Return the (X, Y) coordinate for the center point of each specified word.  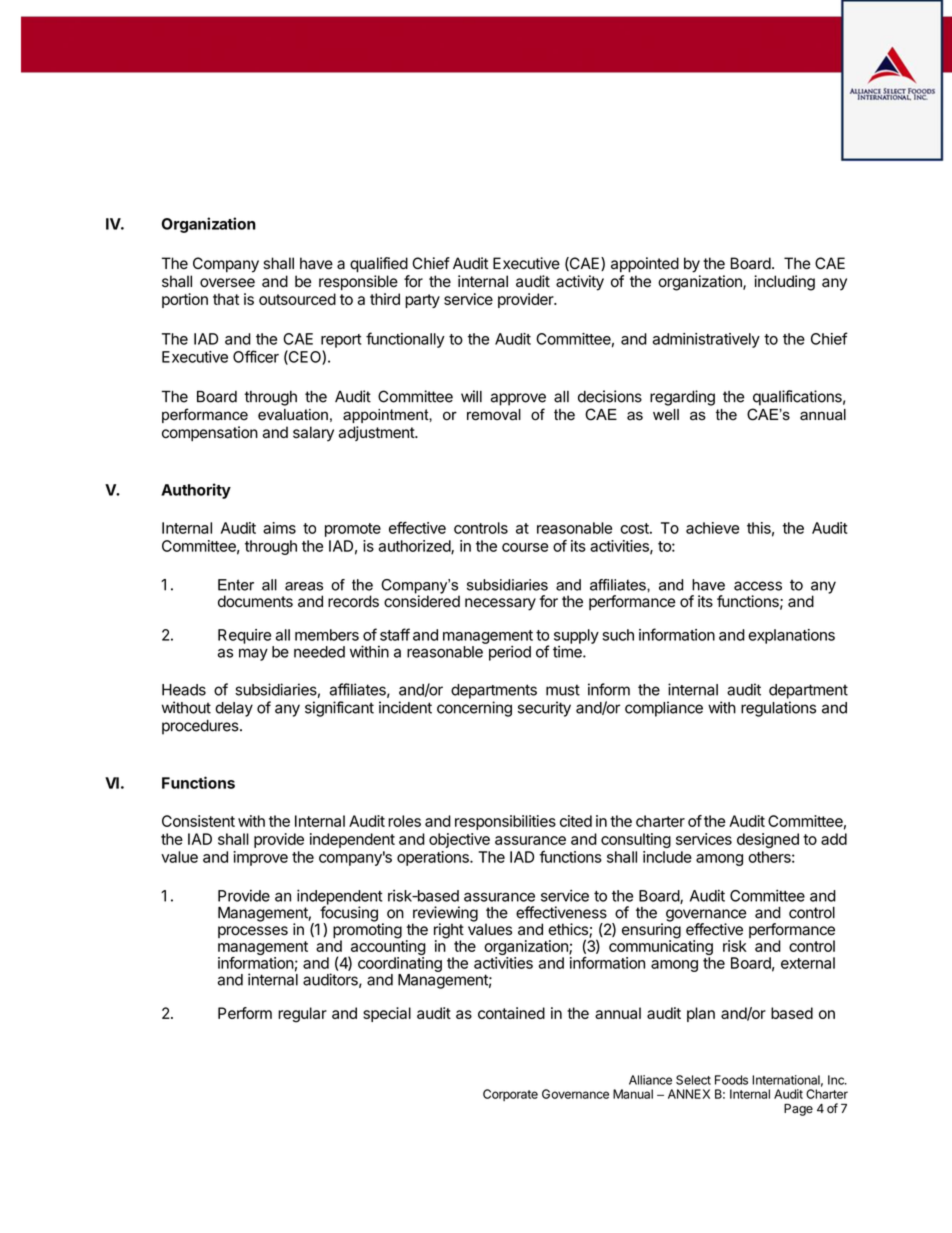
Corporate (510, 1095)
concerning (474, 709)
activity (580, 283)
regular (302, 1015)
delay (234, 709)
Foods (731, 1080)
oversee (227, 283)
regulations (778, 709)
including (784, 283)
